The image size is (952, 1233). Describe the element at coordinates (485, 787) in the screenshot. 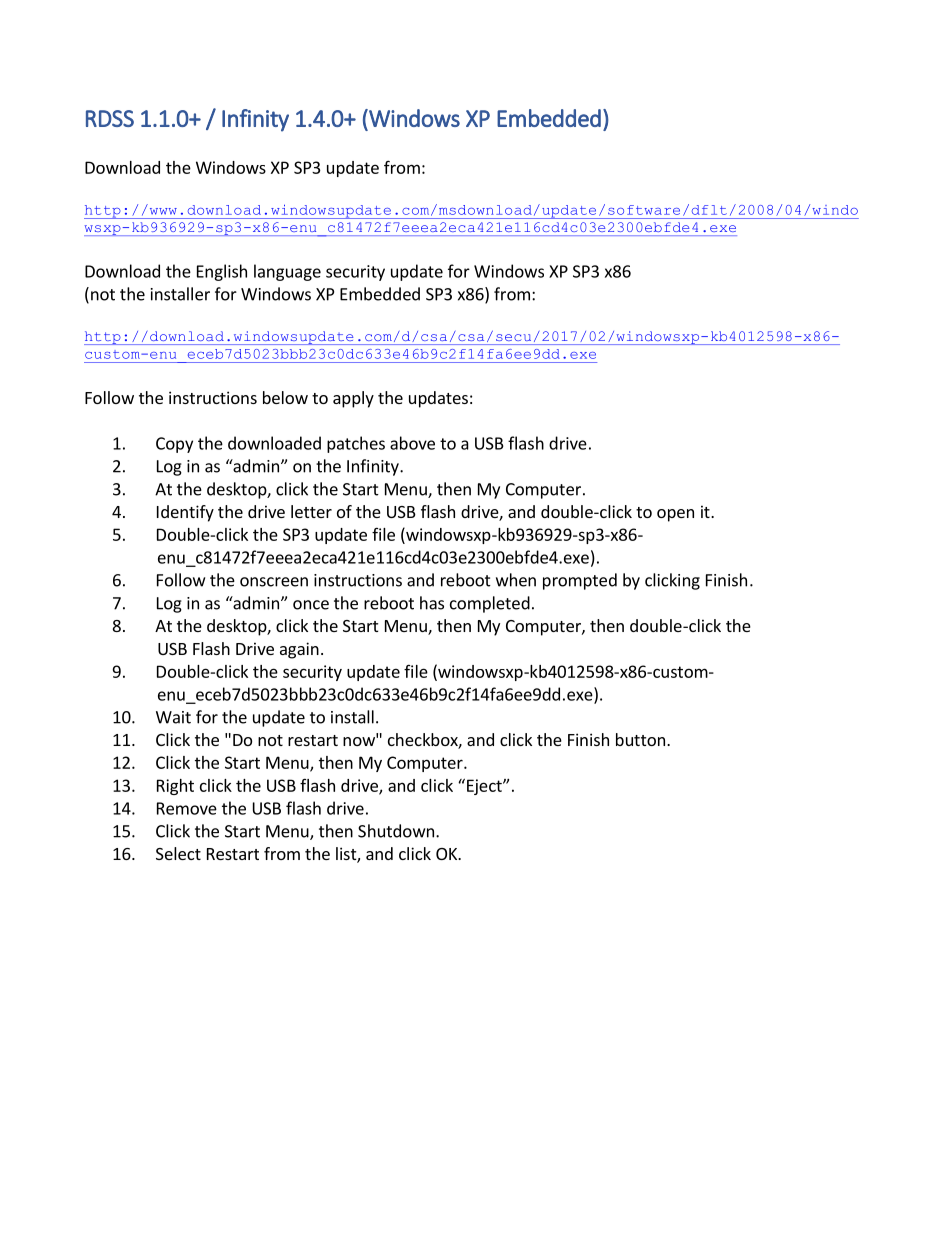

I see `Eject` at that location.
